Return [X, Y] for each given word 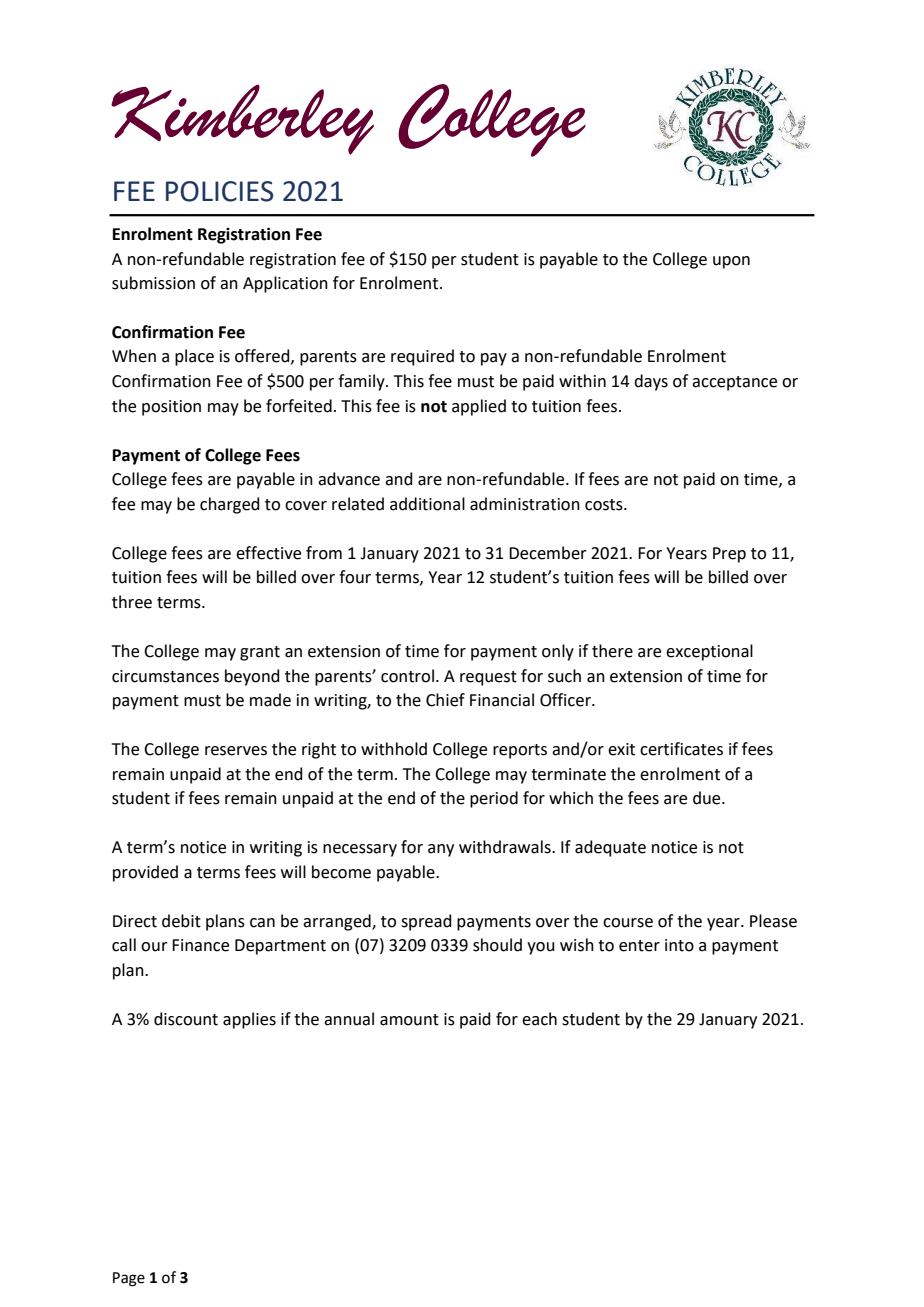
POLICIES [220, 191]
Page [129, 1279]
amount [409, 1020]
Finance [200, 945]
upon [731, 262]
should [497, 945]
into [679, 945]
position [171, 408]
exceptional [709, 652]
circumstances [165, 676]
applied [479, 407]
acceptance [734, 383]
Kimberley [242, 119]
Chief [445, 700]
